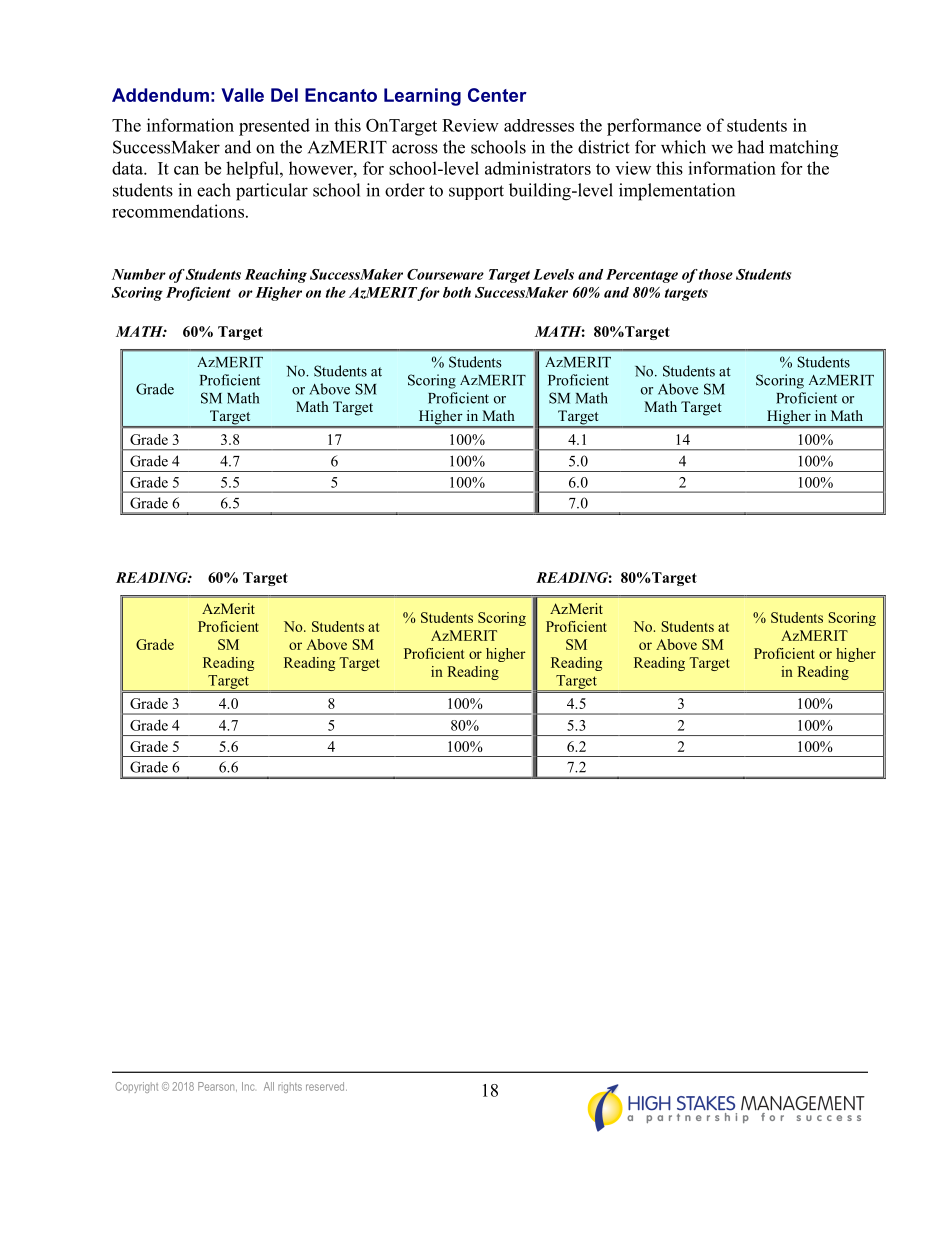 The height and width of the image is (1233, 952). Describe the element at coordinates (497, 95) in the image. I see `Center` at that location.
